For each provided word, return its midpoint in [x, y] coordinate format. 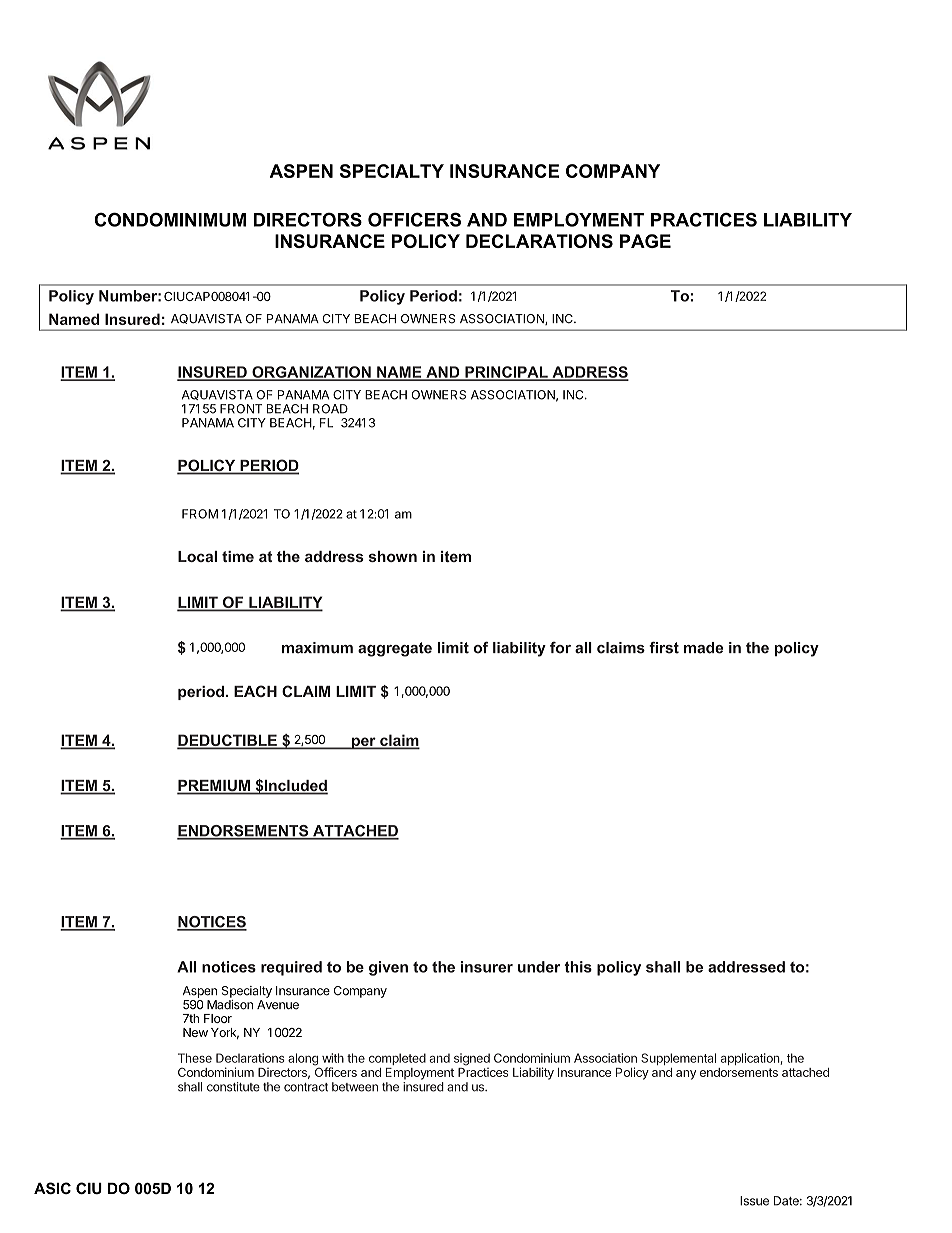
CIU [89, 1188]
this [578, 967]
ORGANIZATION [311, 373]
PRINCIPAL [506, 373]
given [388, 968]
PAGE [645, 241]
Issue [754, 1201]
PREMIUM [214, 787]
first [664, 648]
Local [197, 556]
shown [393, 556]
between [355, 1087]
